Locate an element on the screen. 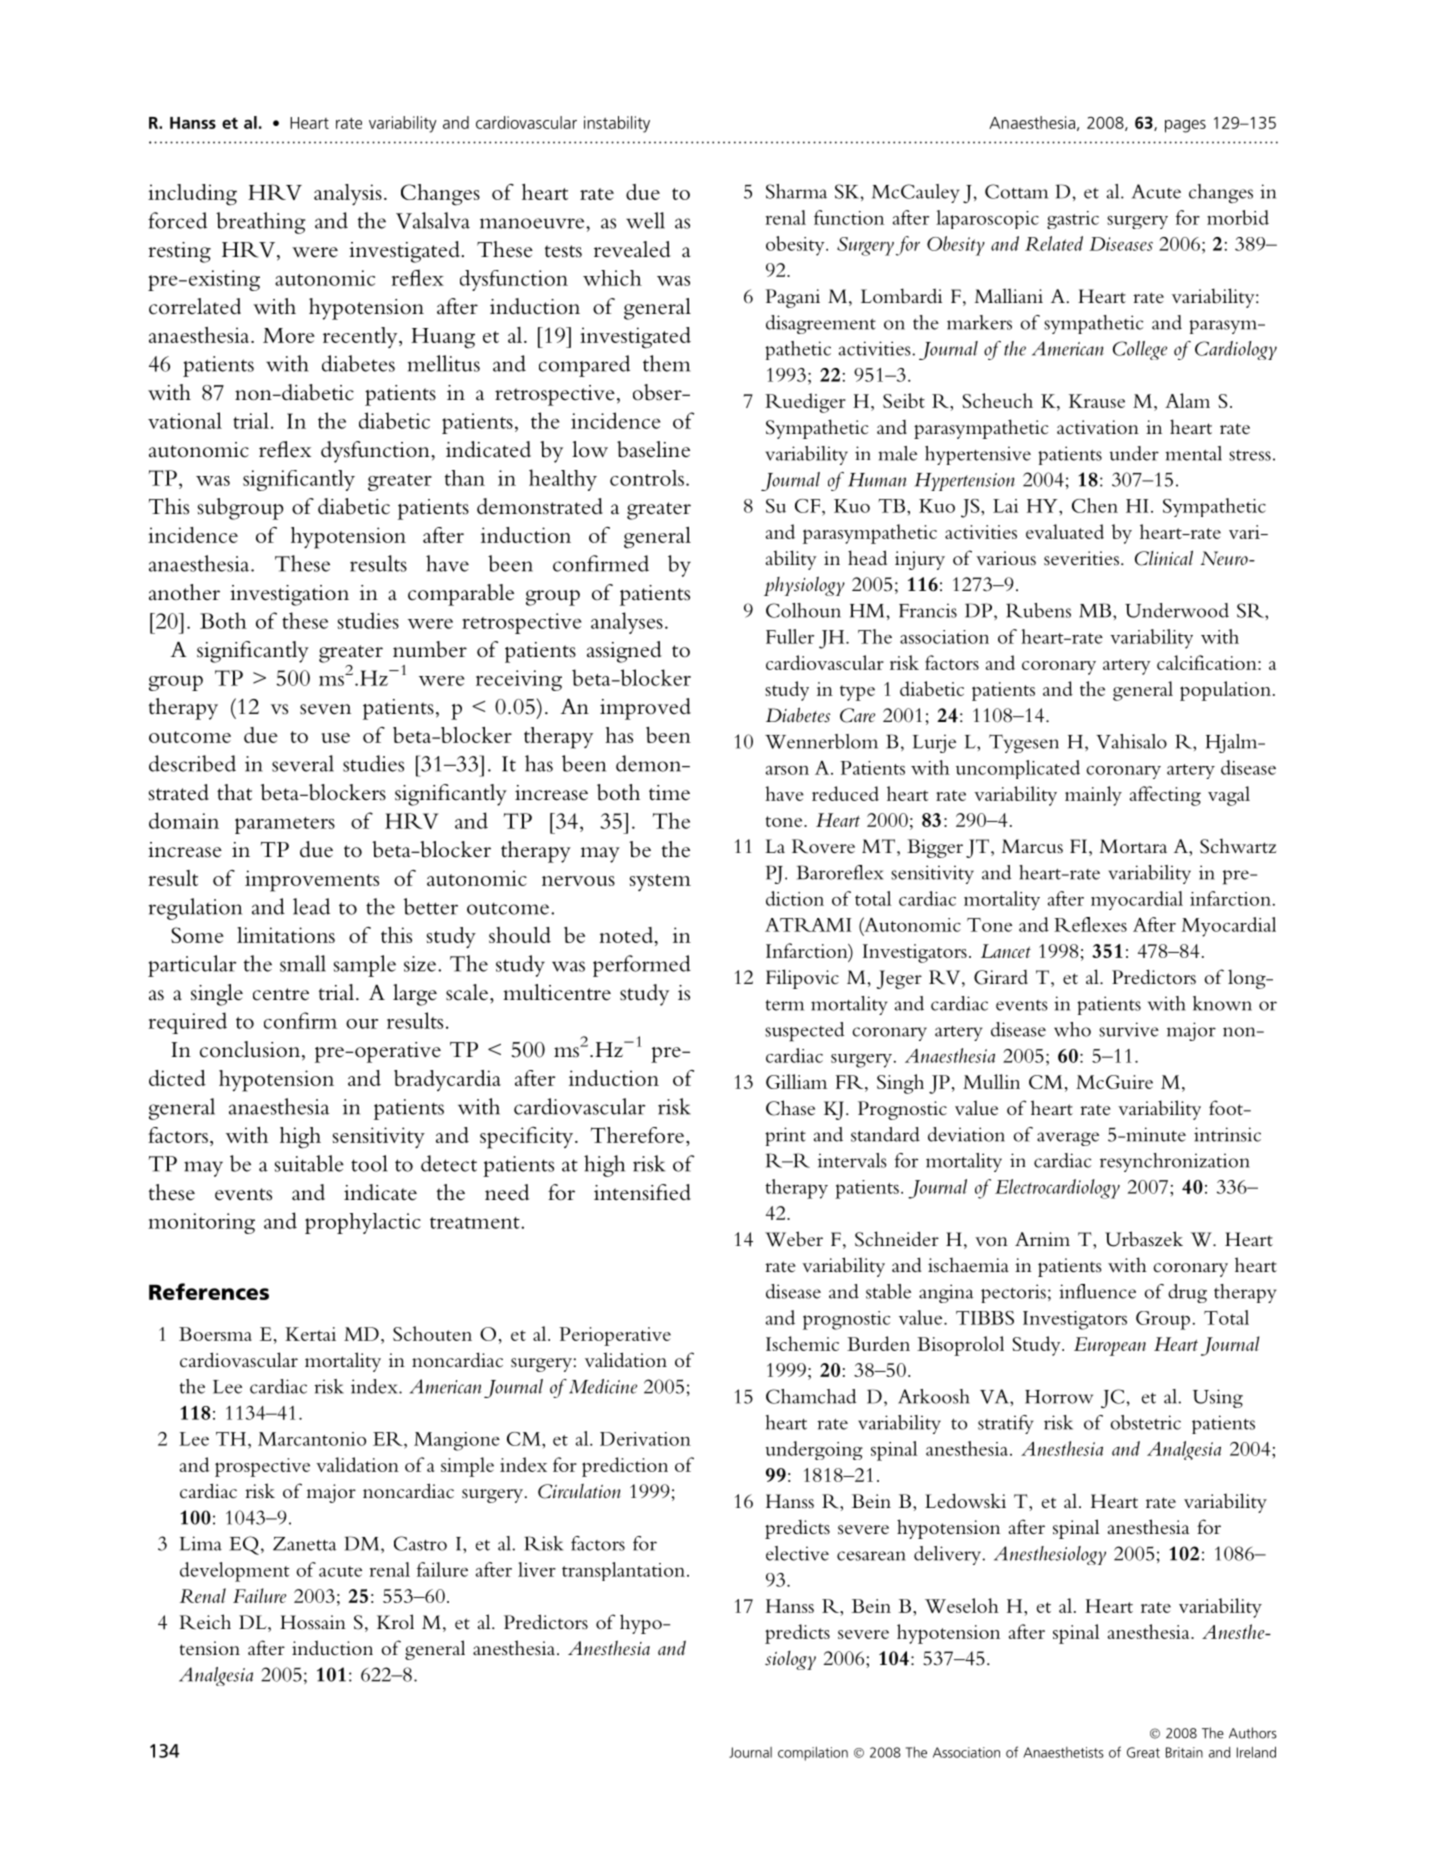 The height and width of the screenshot is (1870, 1445). Krol is located at coordinates (395, 1621).
